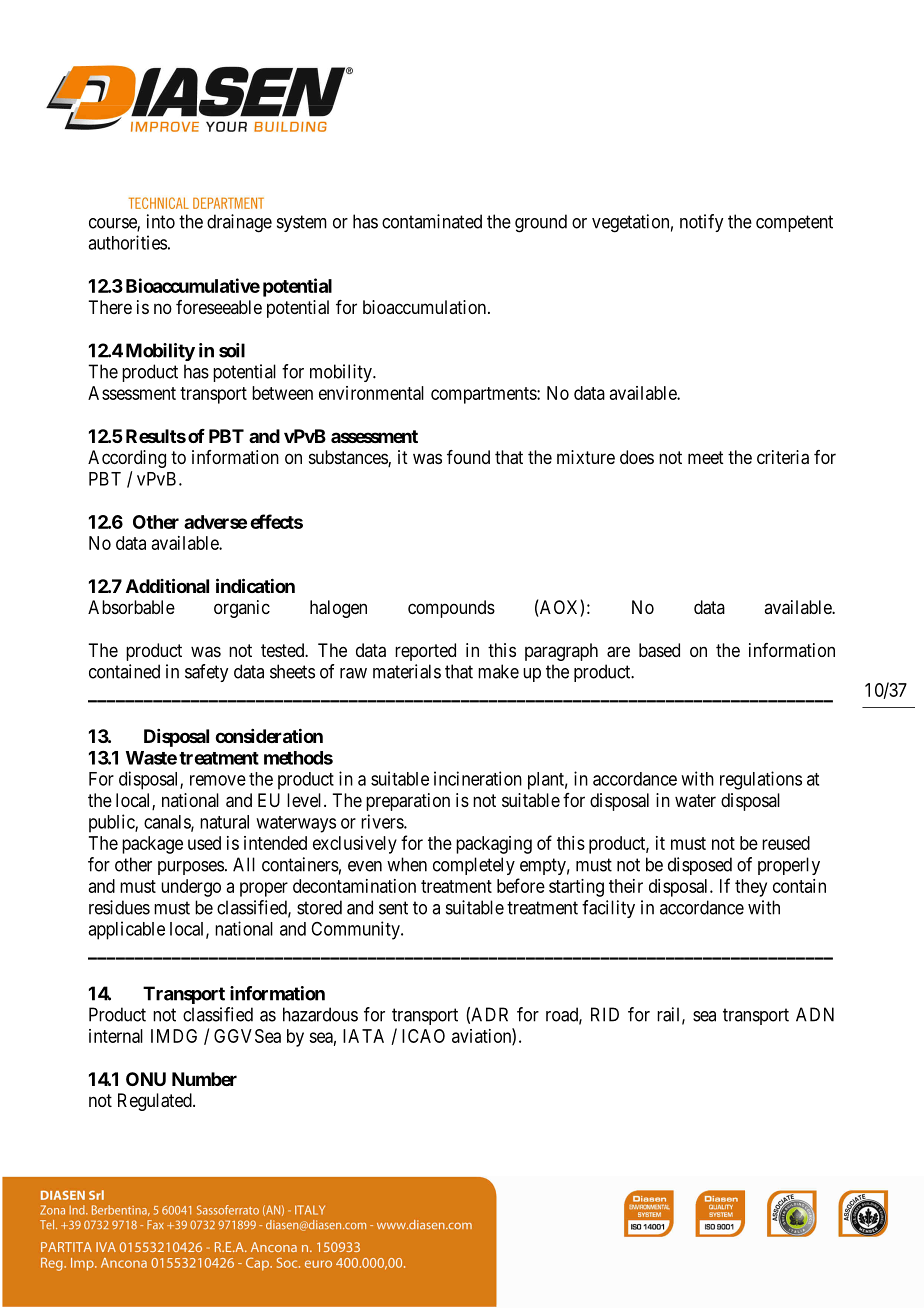  What do you see at coordinates (204, 1079) in the image?
I see `Number` at bounding box center [204, 1079].
